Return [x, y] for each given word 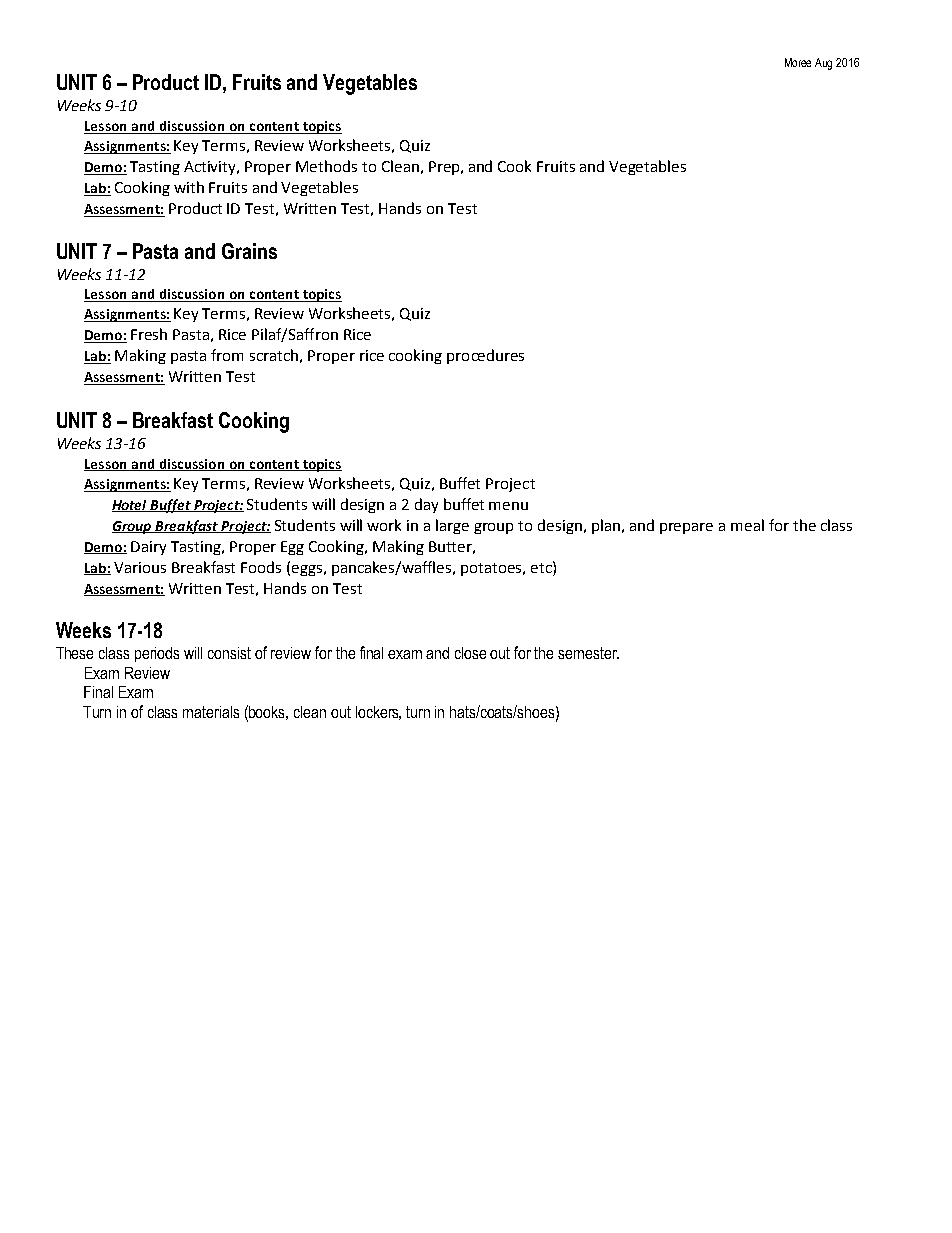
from [227, 355]
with [189, 187]
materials [211, 712]
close [470, 653]
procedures [485, 356]
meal [747, 525]
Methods [326, 166]
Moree [798, 62]
